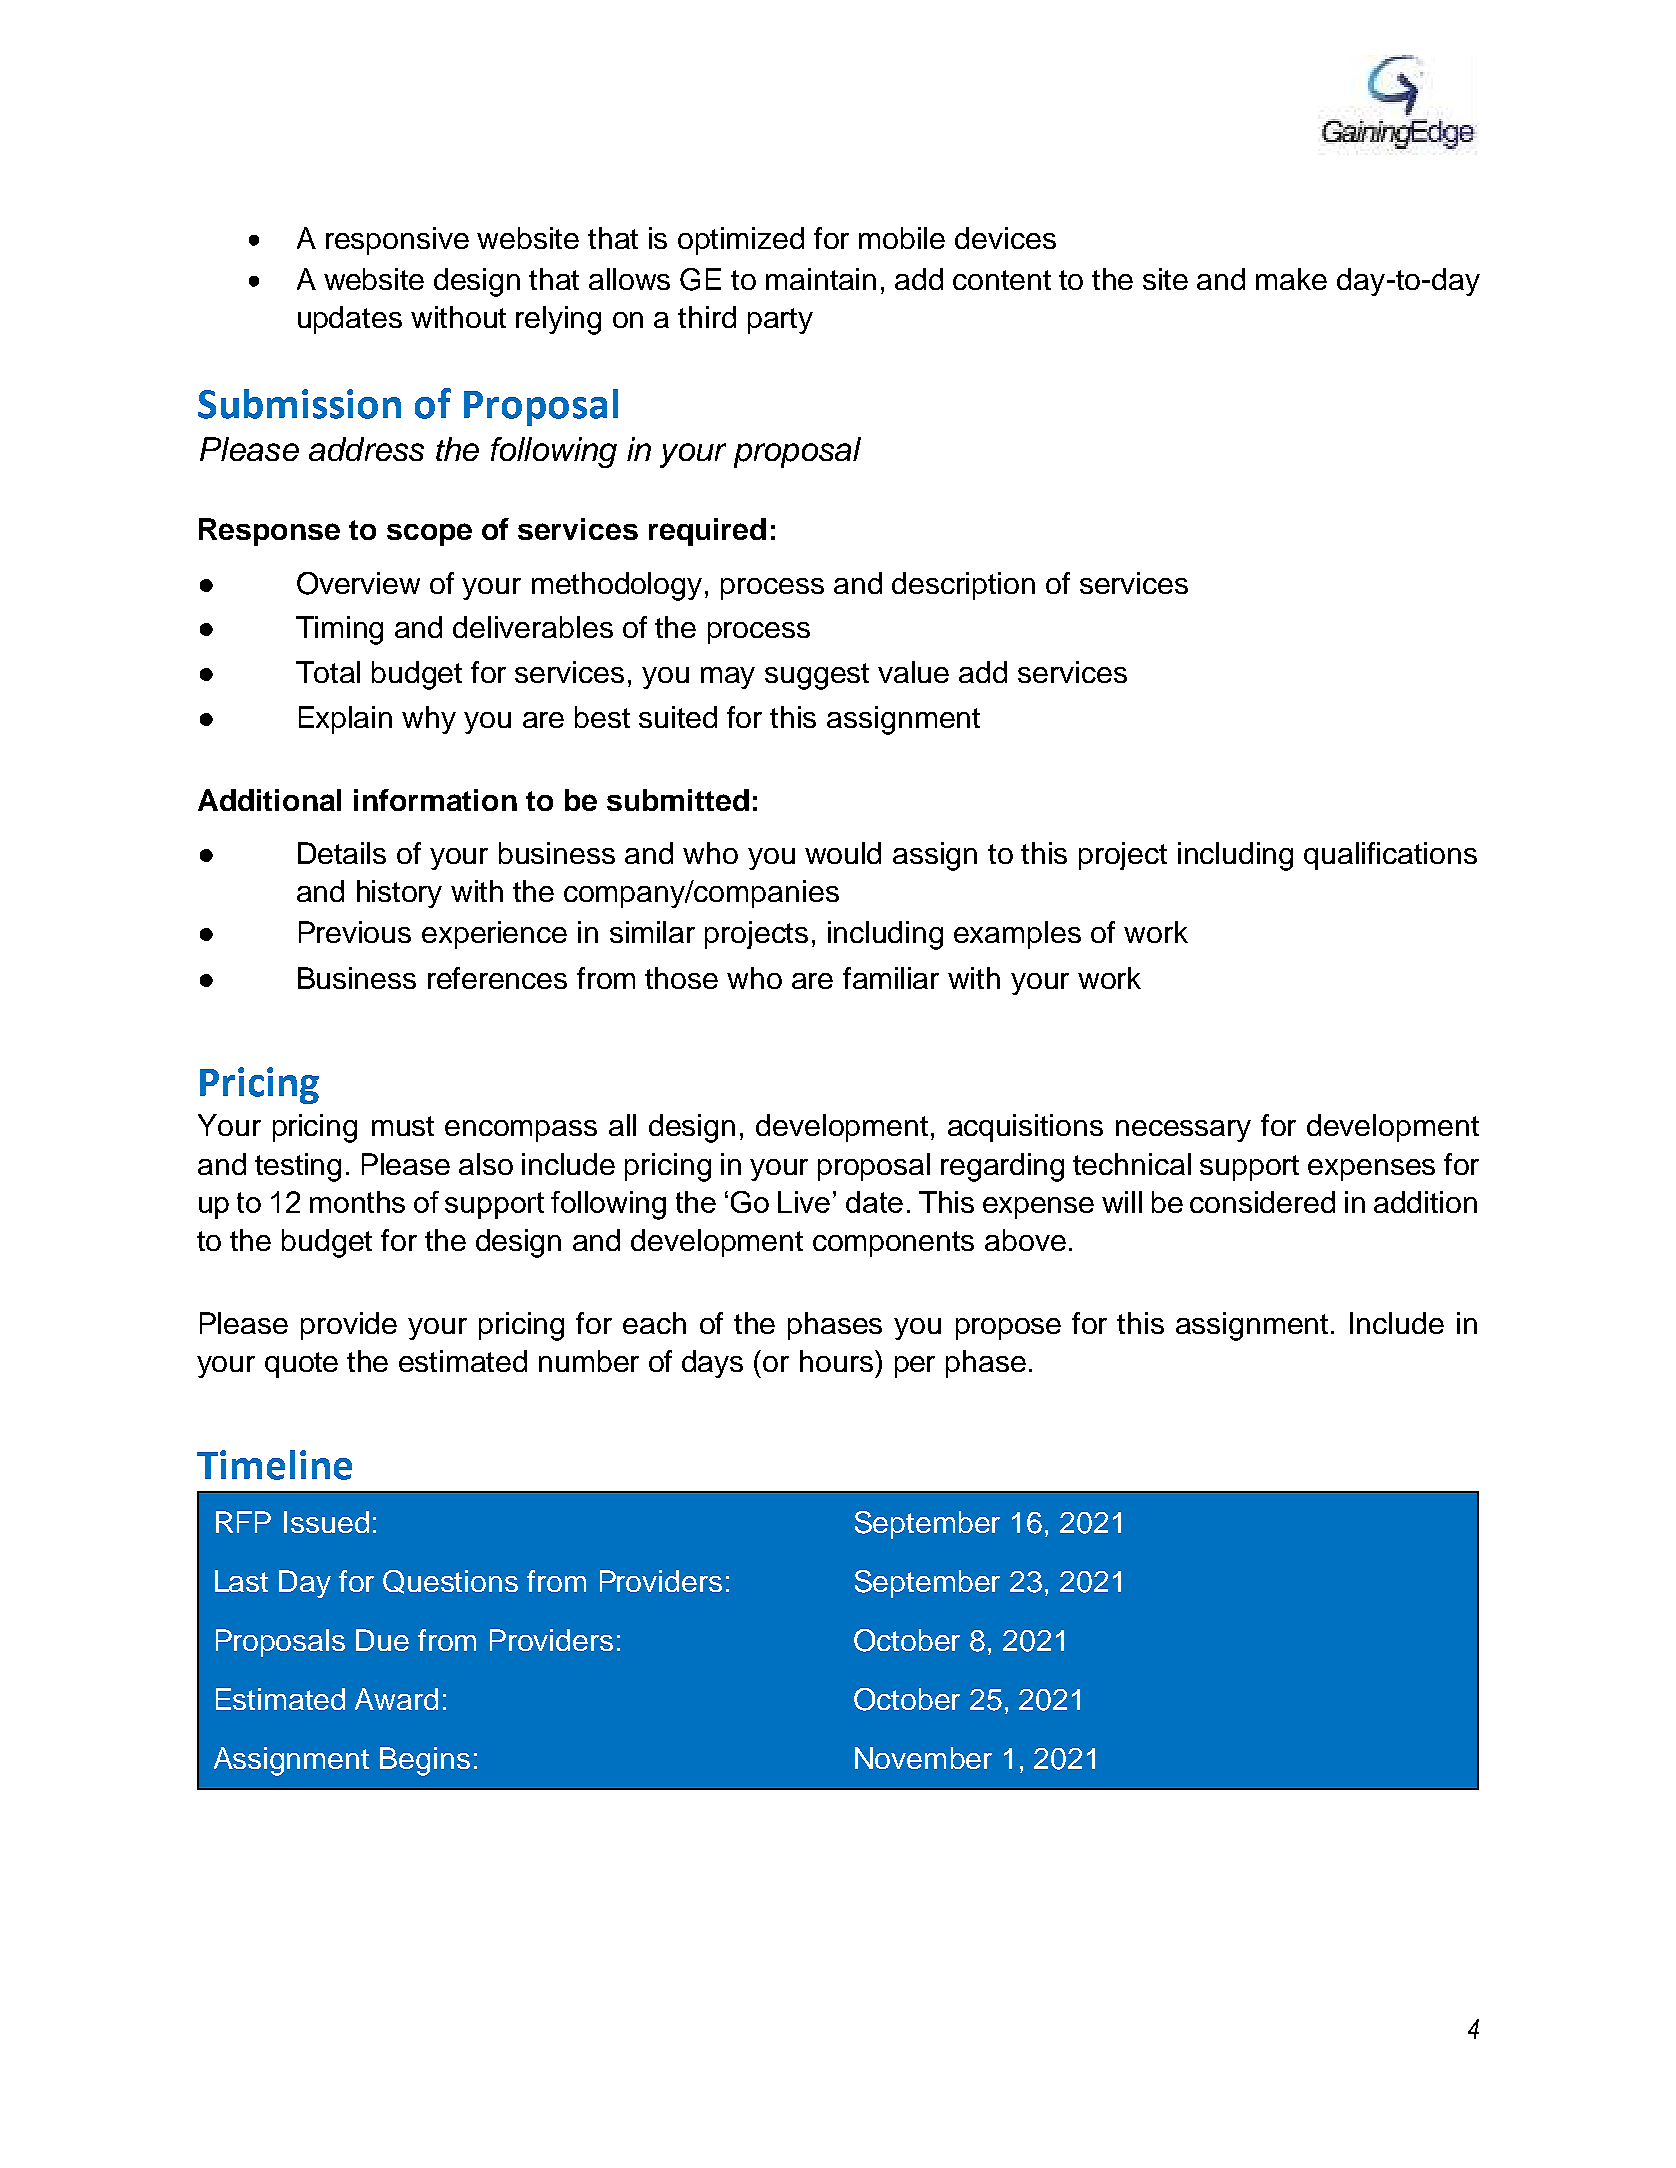 This document has width=1676, height=2168. What do you see at coordinates (893, 1244) in the document?
I see `components` at bounding box center [893, 1244].
